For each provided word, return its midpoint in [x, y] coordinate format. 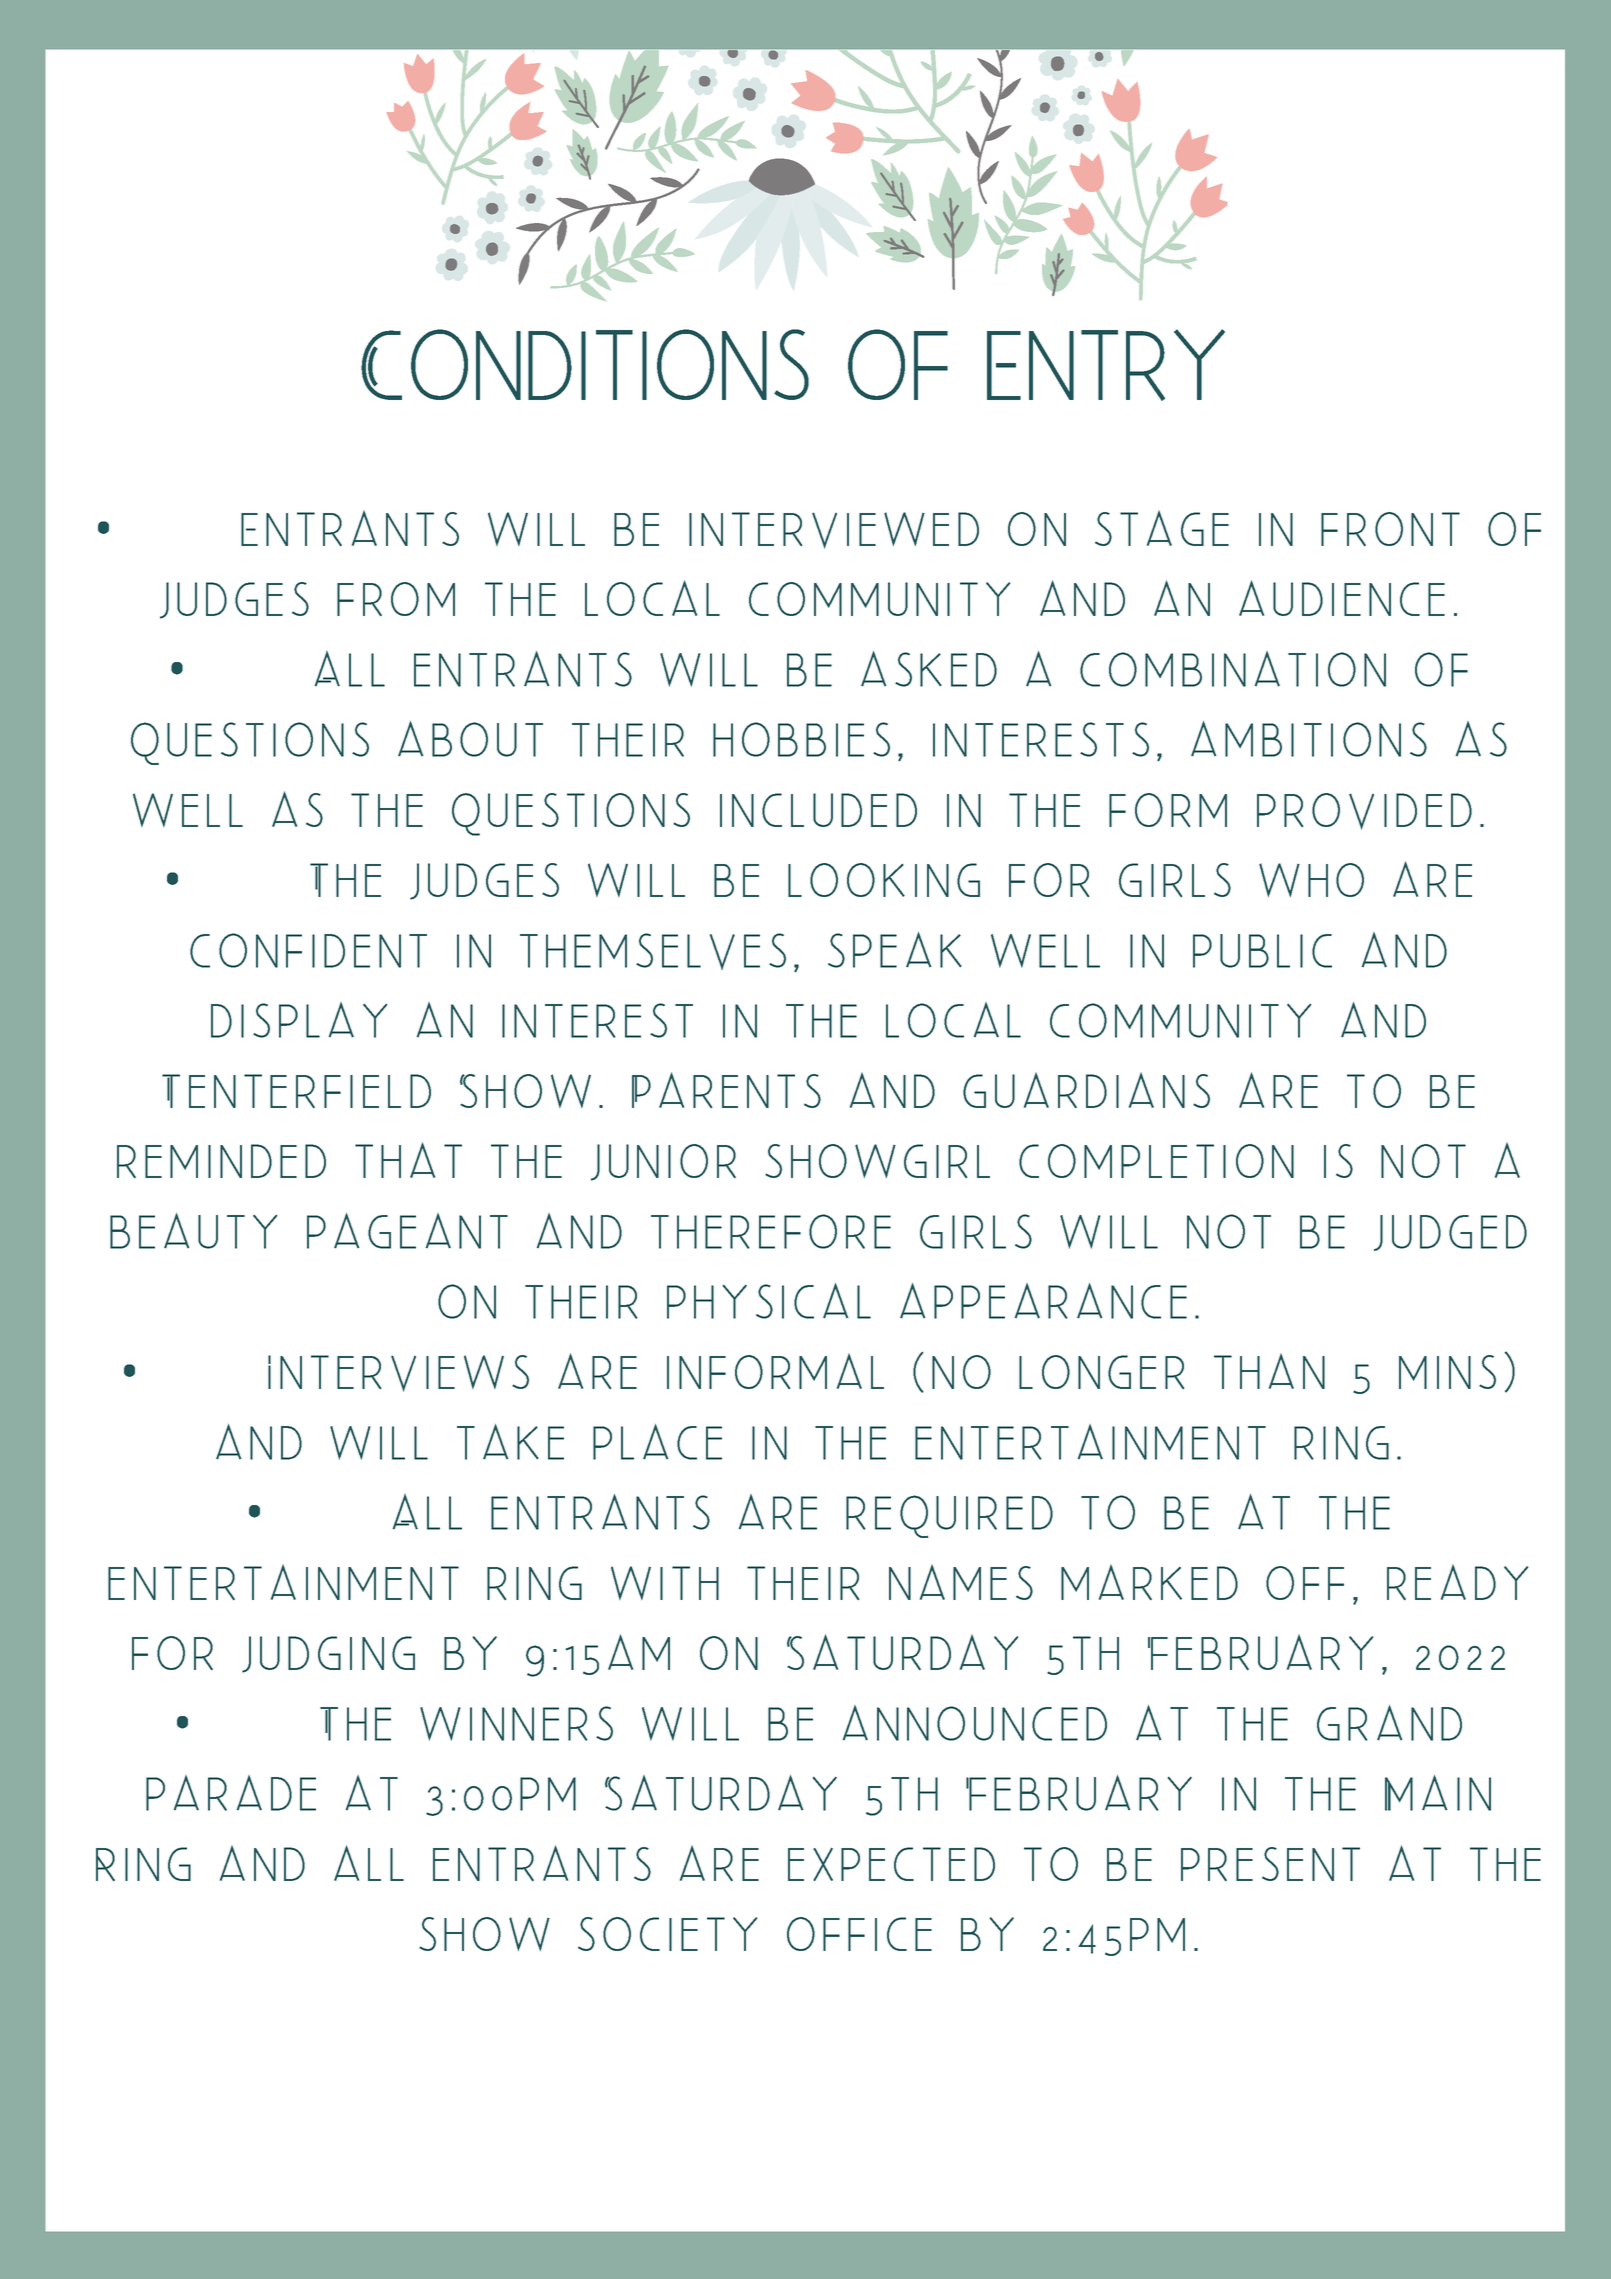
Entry [1106, 365]
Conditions [585, 364]
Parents [726, 1090]
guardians [1086, 1090]
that [408, 1160]
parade [231, 1793]
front [1390, 529]
